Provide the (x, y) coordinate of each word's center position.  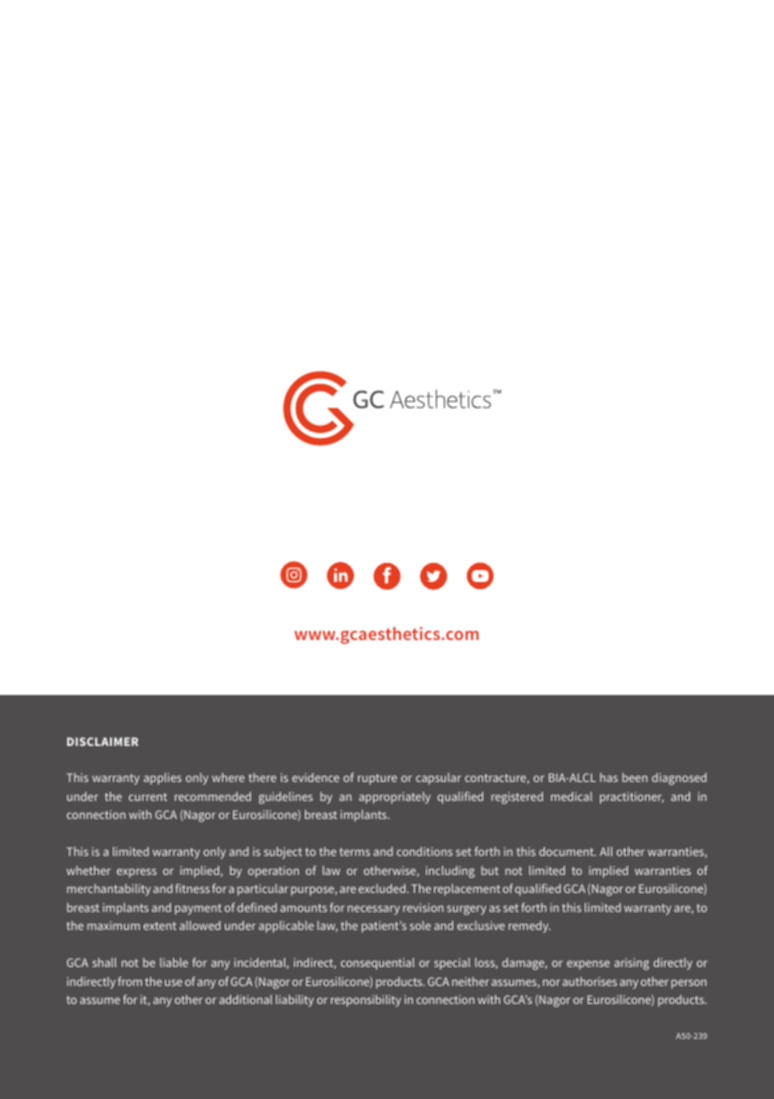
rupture (377, 779)
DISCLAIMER (102, 741)
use (173, 982)
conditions (425, 851)
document (567, 851)
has (609, 777)
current (148, 797)
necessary (374, 910)
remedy (529, 927)
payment (198, 909)
